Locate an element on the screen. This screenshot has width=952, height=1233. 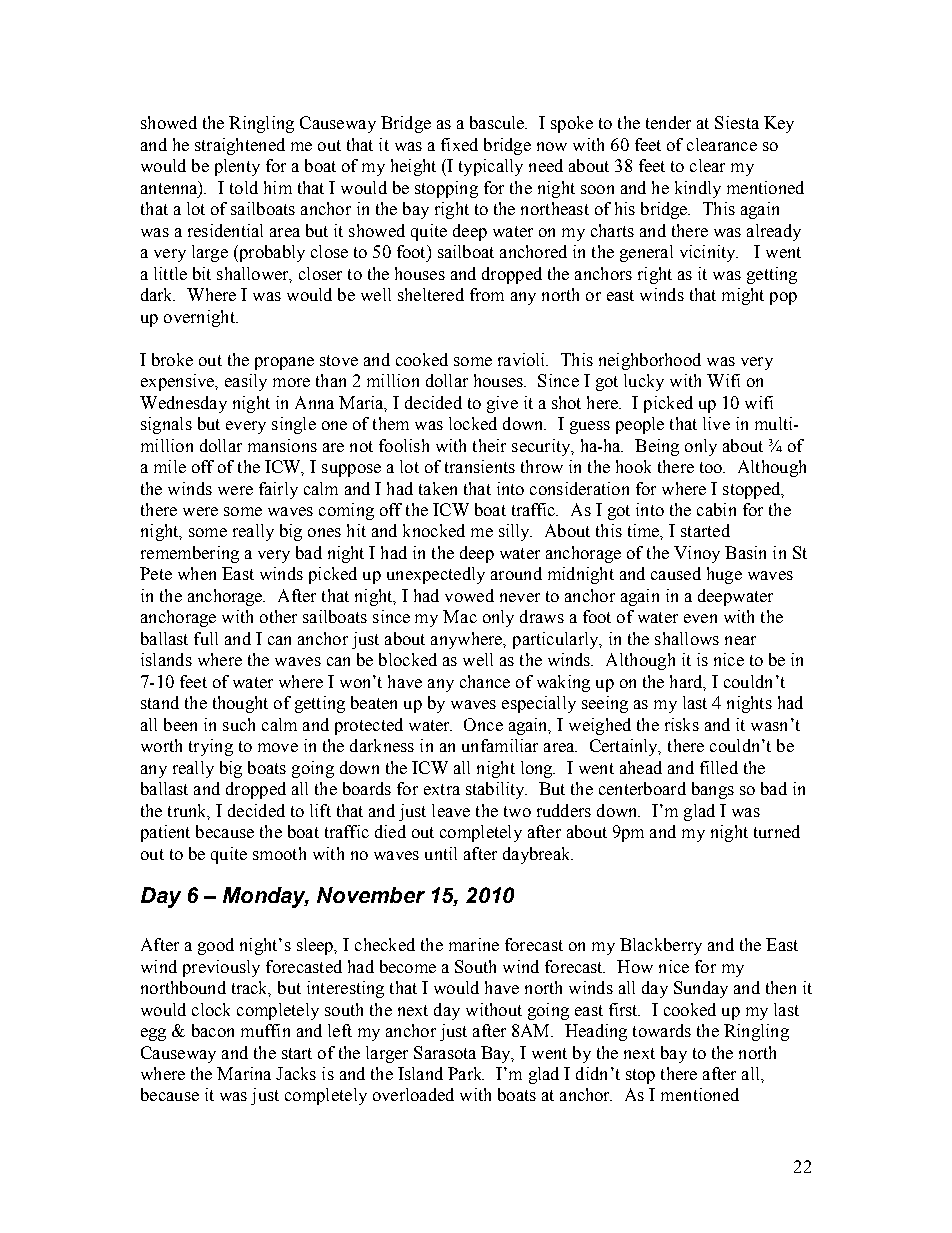
even is located at coordinates (700, 618).
